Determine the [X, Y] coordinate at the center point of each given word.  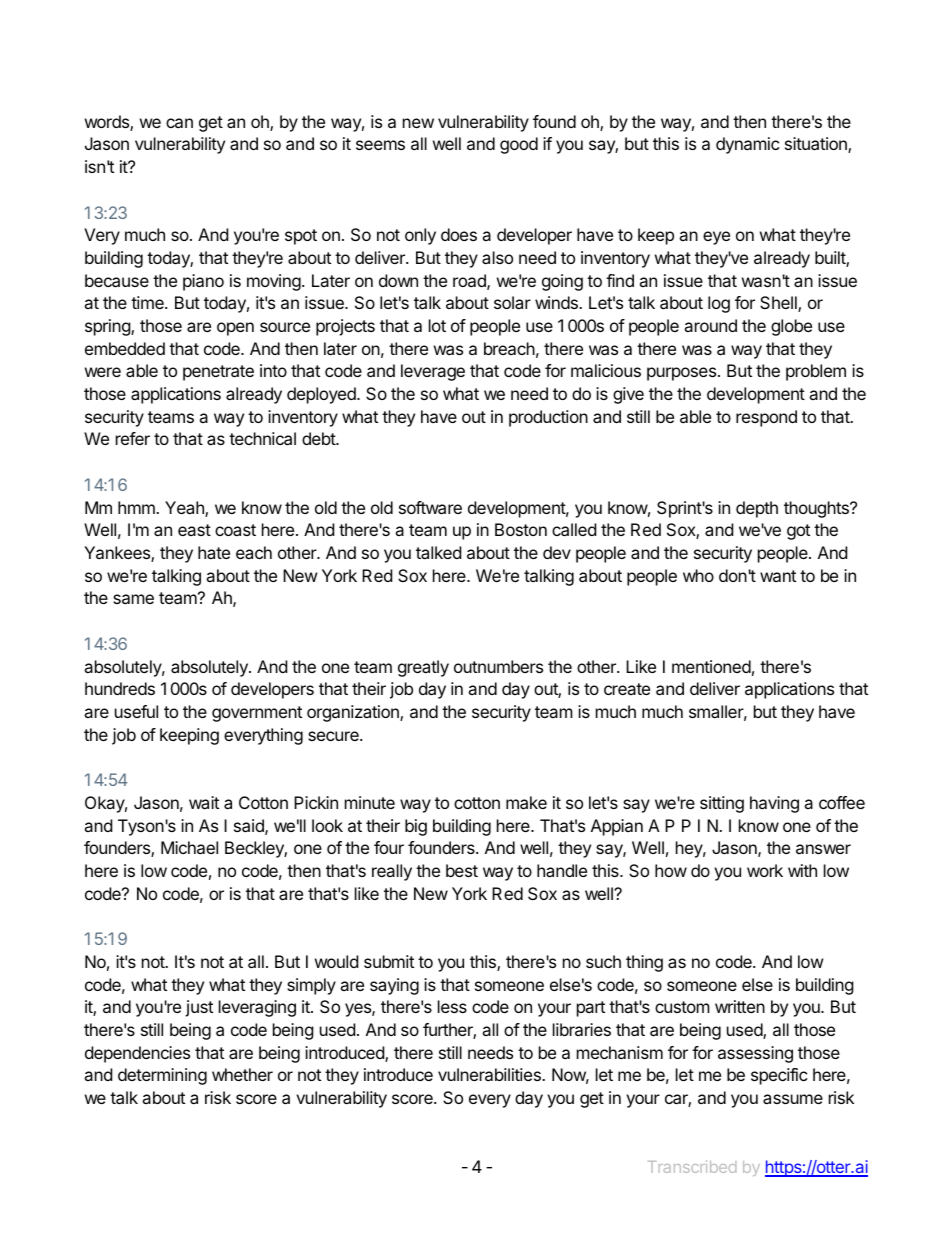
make [526, 802]
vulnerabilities [490, 1074]
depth [757, 509]
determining [162, 1076]
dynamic [748, 145]
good [519, 145]
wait [204, 802]
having [774, 804]
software [430, 507]
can [179, 123]
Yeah [185, 509]
